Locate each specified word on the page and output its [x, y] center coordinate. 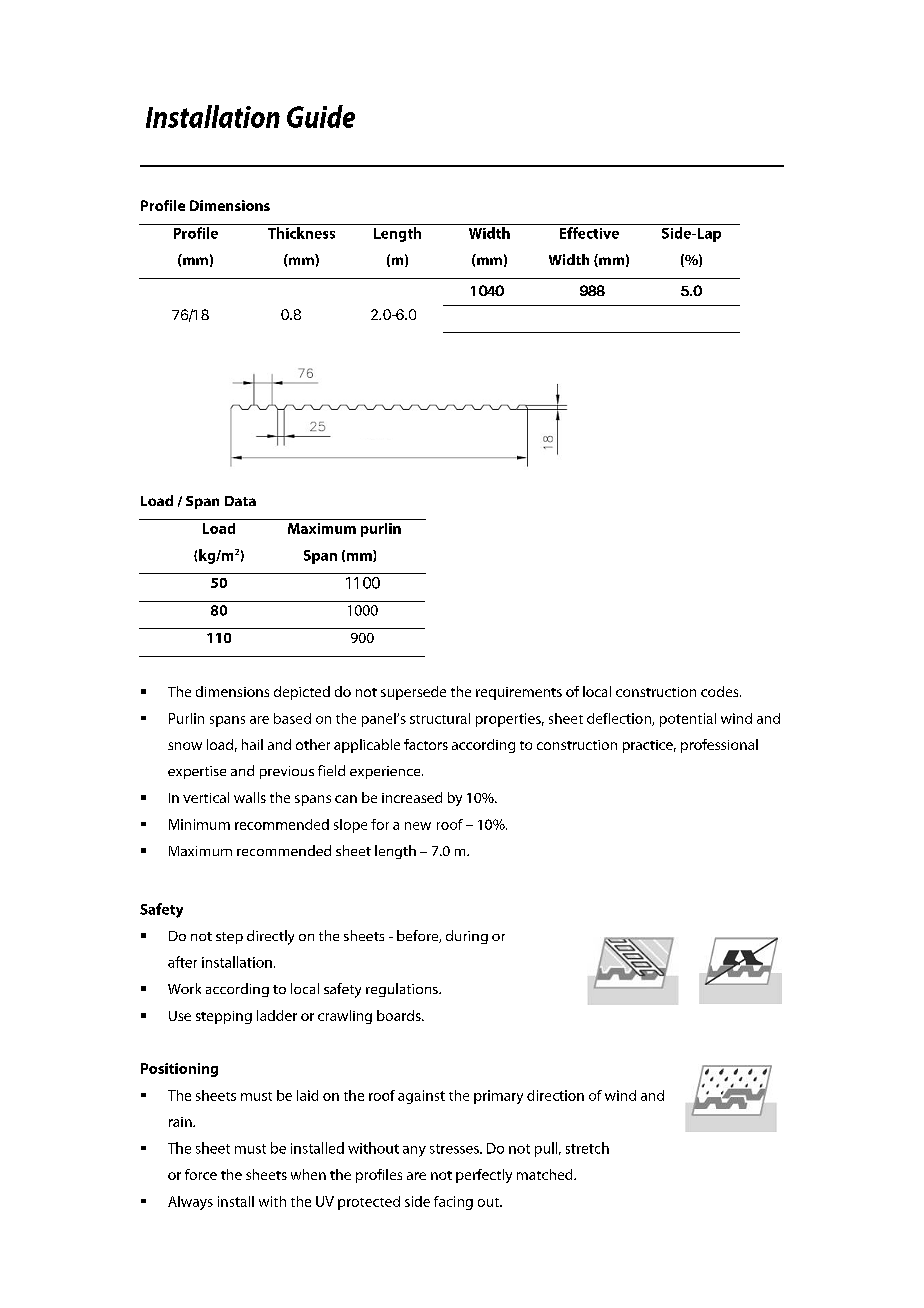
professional [719, 746]
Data [240, 501]
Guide [321, 116]
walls [250, 797]
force [201, 1174]
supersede [413, 693]
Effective [589, 233]
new [418, 826]
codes [721, 691]
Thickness [301, 233]
